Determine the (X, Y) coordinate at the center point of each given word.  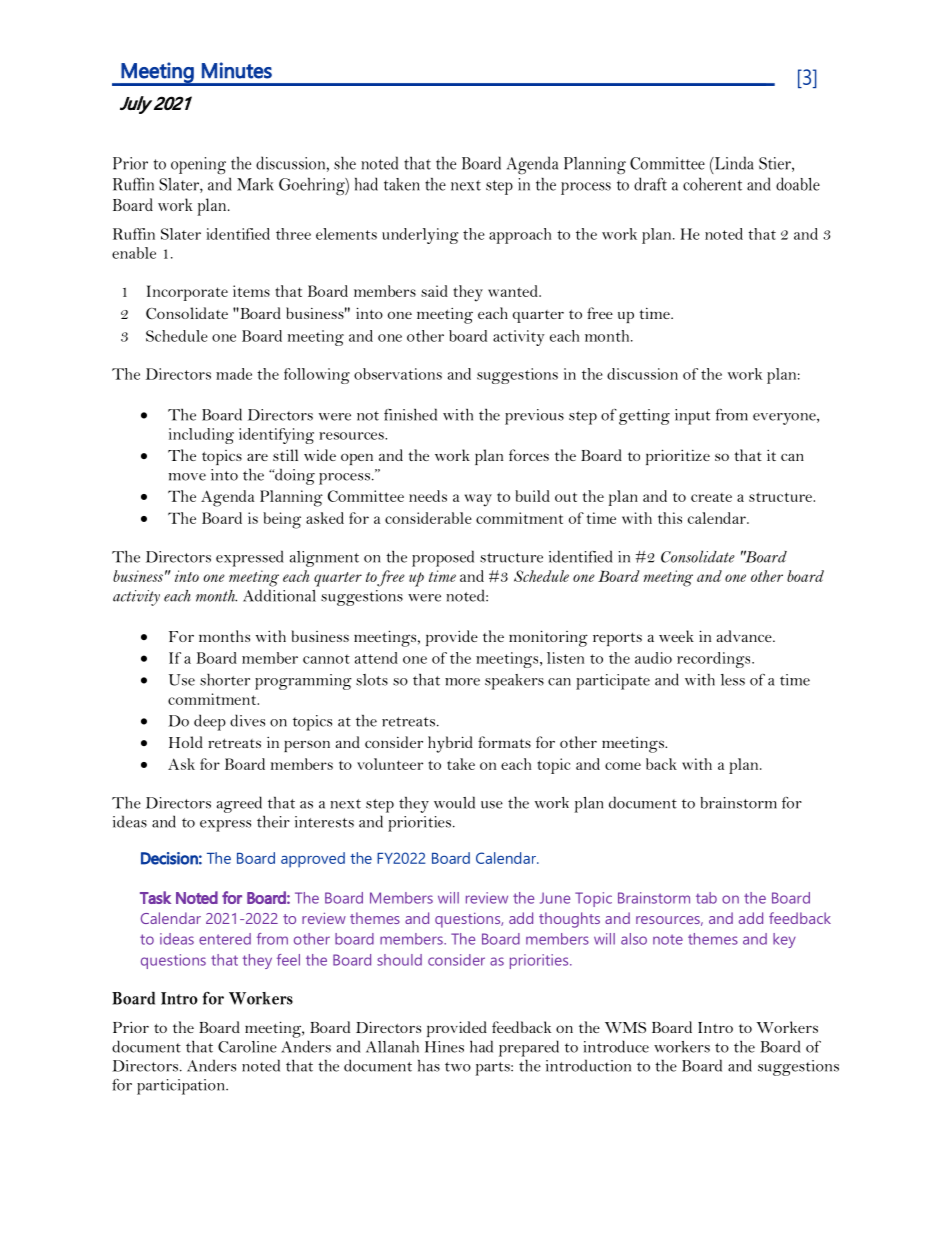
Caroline (247, 1047)
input (692, 417)
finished (410, 414)
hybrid (450, 744)
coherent (712, 184)
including (201, 436)
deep (210, 722)
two (458, 1067)
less (733, 680)
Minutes (237, 70)
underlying (420, 236)
